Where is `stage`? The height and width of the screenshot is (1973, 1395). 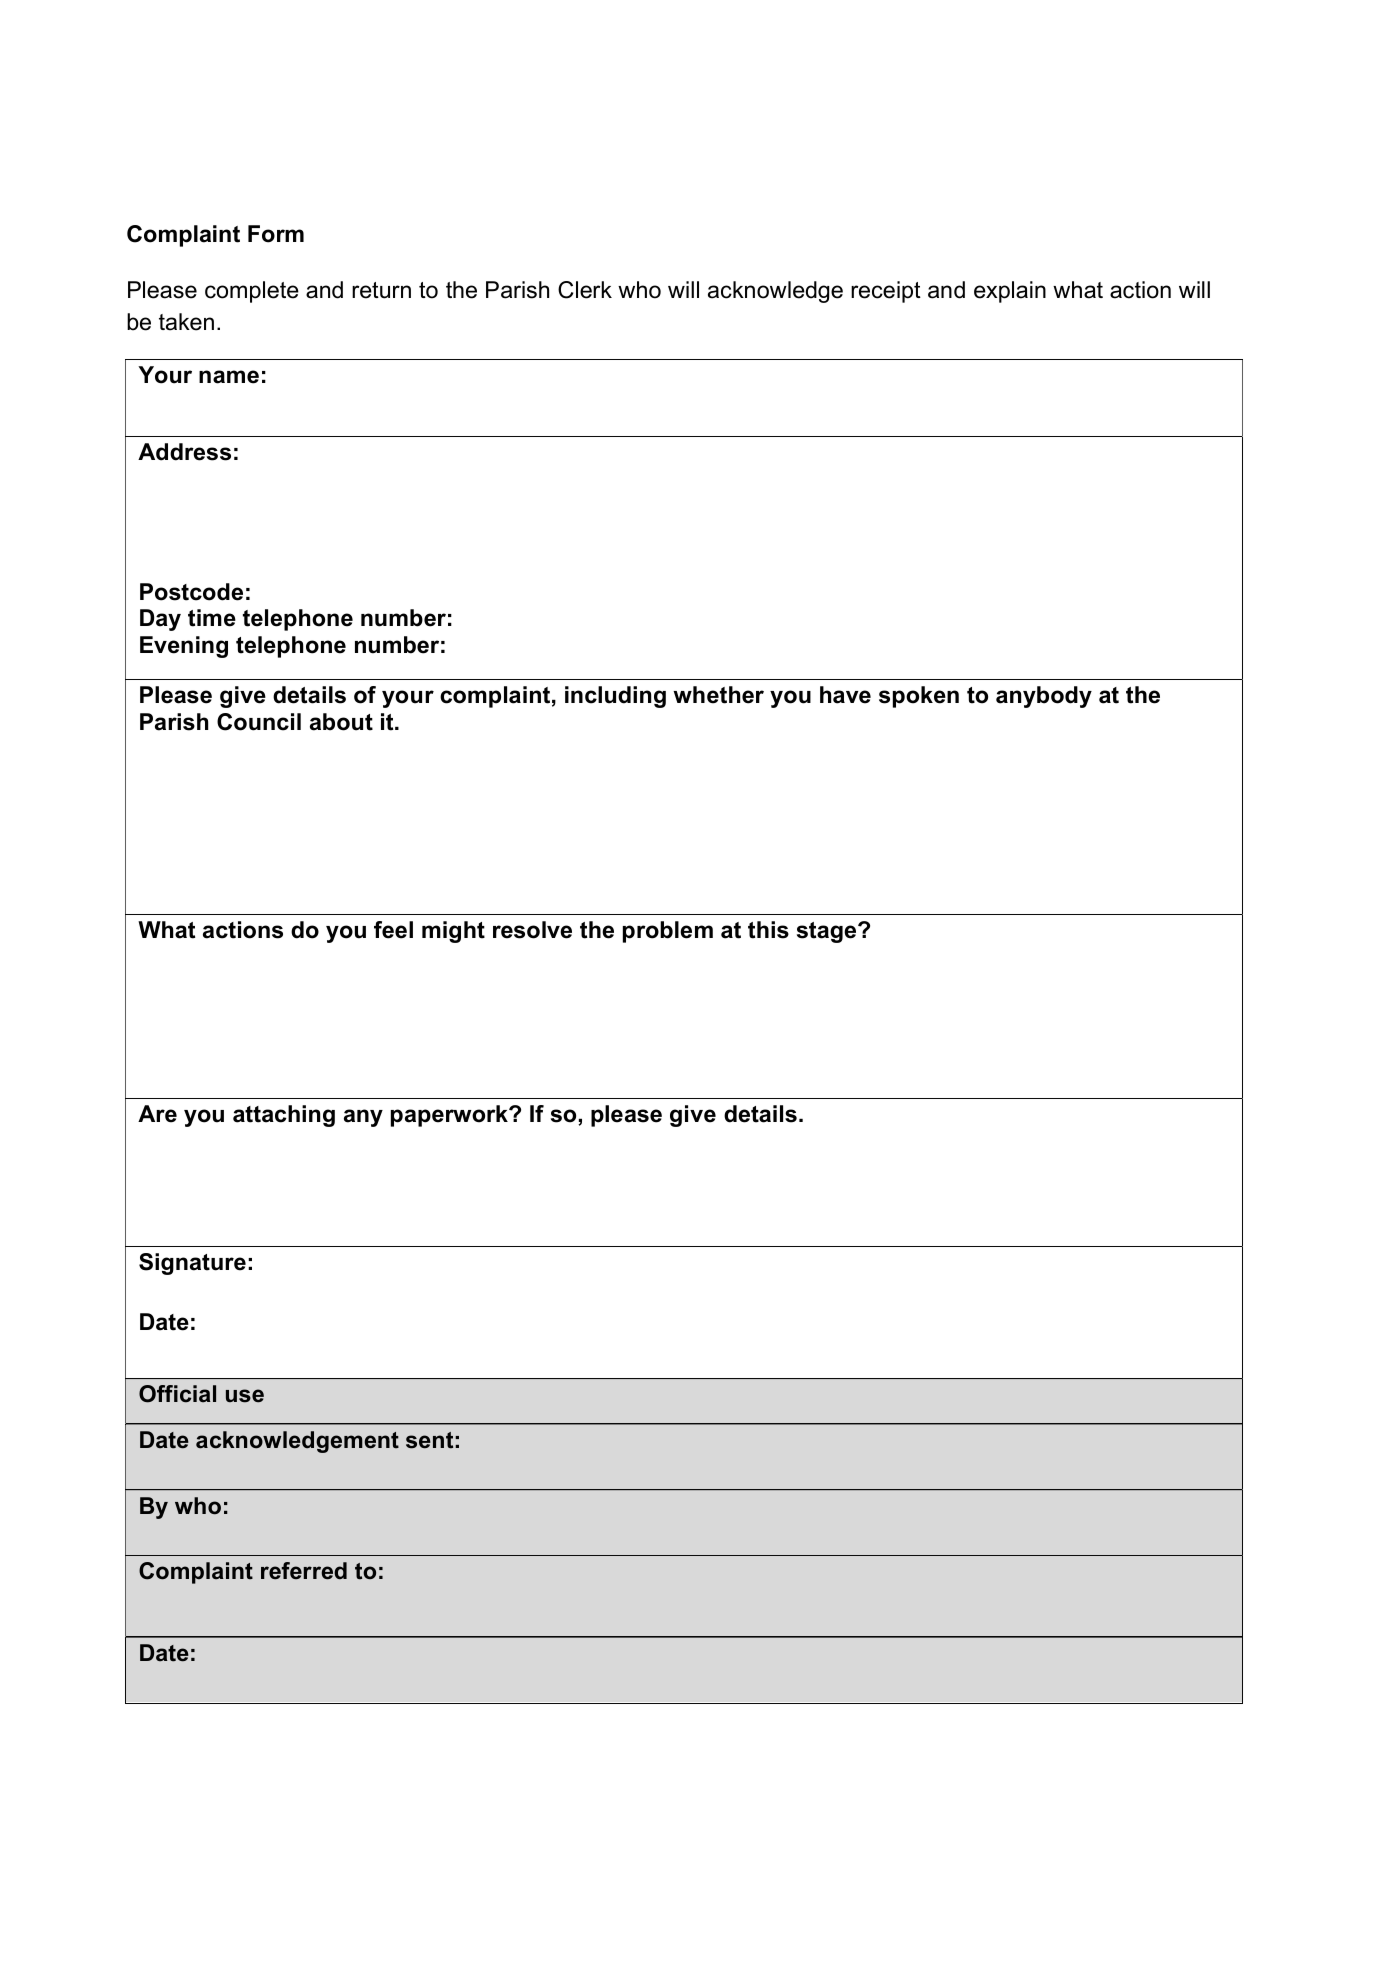 stage is located at coordinates (828, 932).
